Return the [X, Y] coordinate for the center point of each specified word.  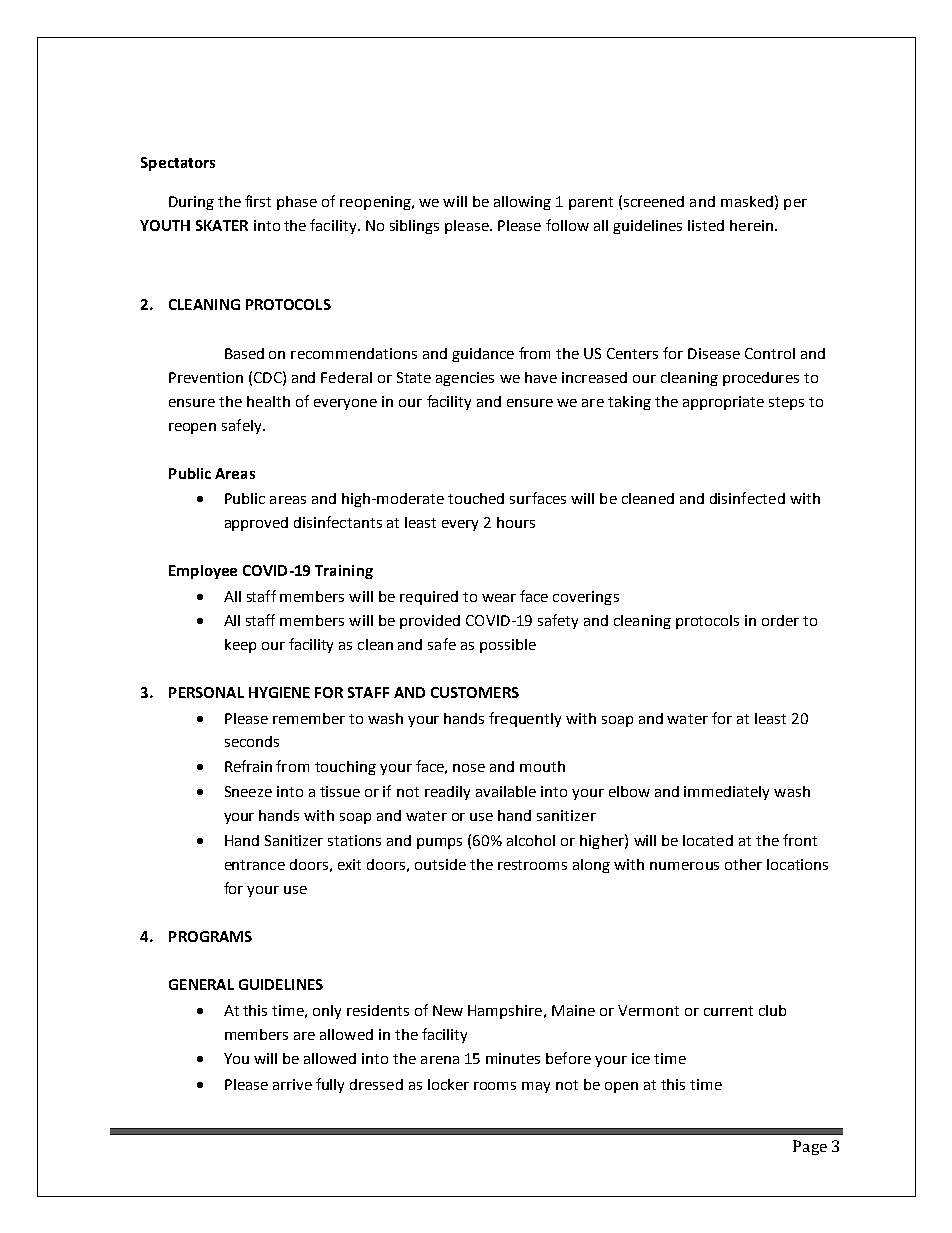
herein [753, 225]
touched [476, 498]
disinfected [747, 498]
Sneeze [248, 791]
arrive [292, 1084]
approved [256, 524]
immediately [726, 793]
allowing [522, 203]
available [506, 791]
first [258, 201]
